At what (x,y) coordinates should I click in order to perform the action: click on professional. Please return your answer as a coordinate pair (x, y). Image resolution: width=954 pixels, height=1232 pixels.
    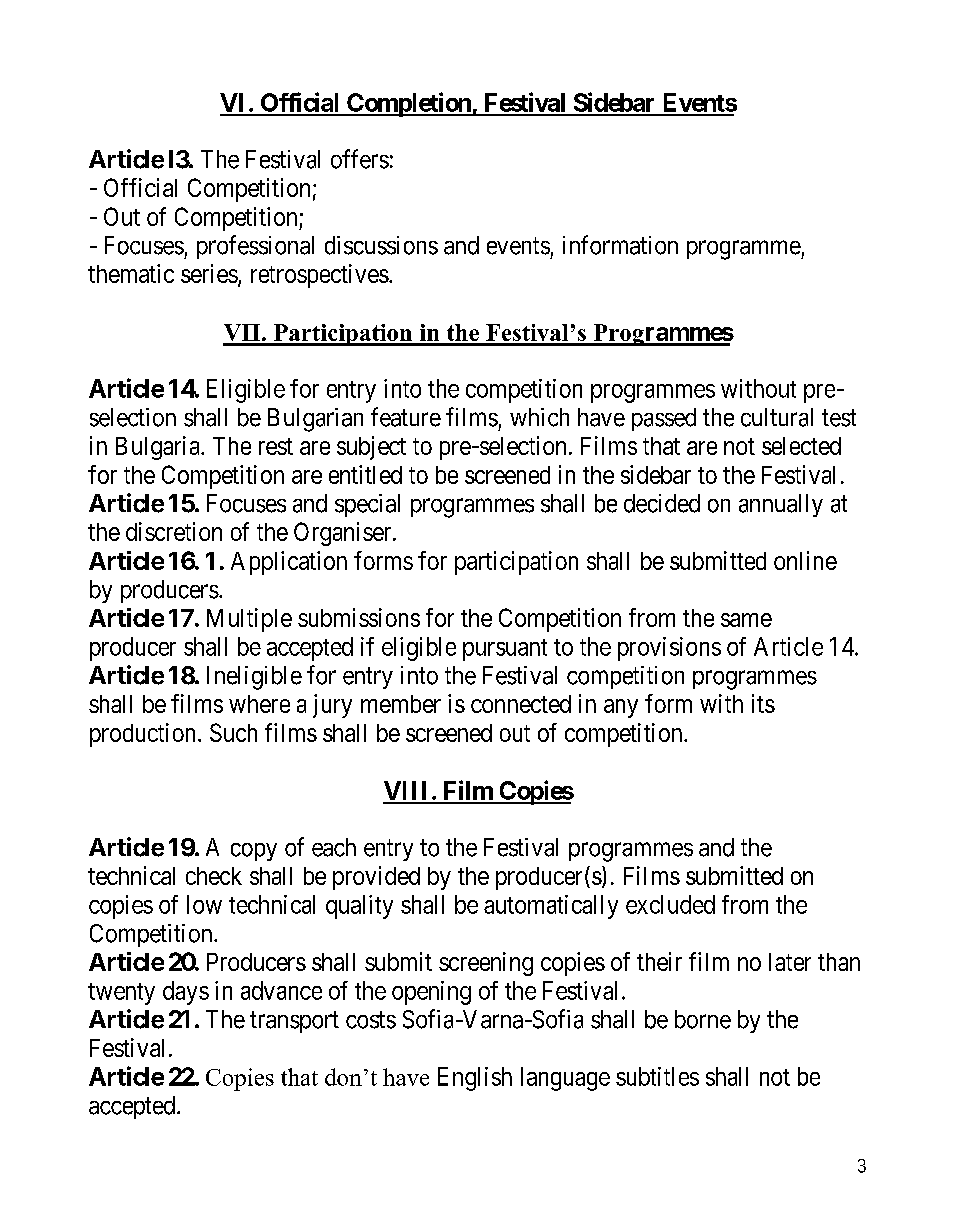
    Looking at the image, I should click on (255, 247).
